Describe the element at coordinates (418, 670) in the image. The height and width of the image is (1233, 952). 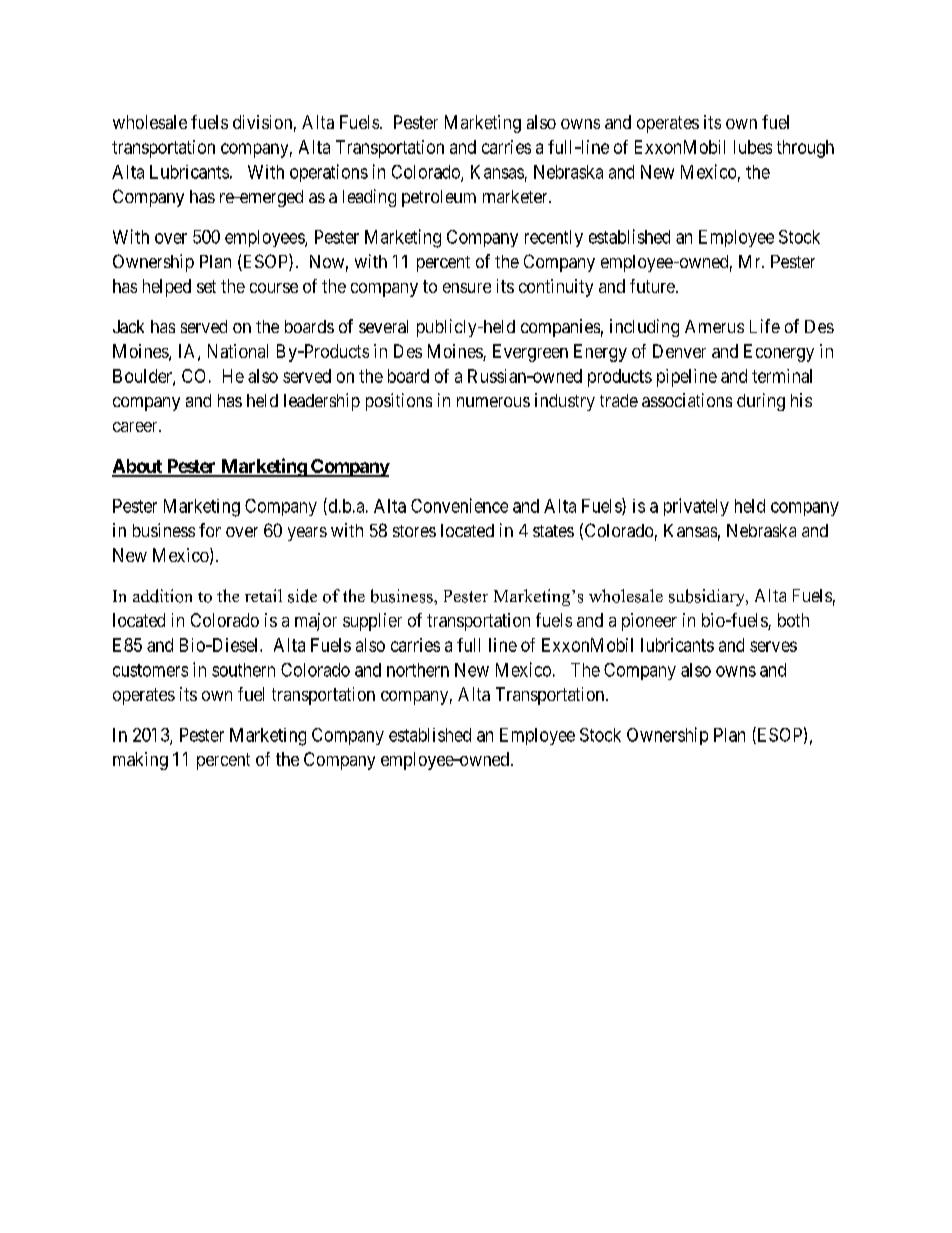
I see `northern` at that location.
